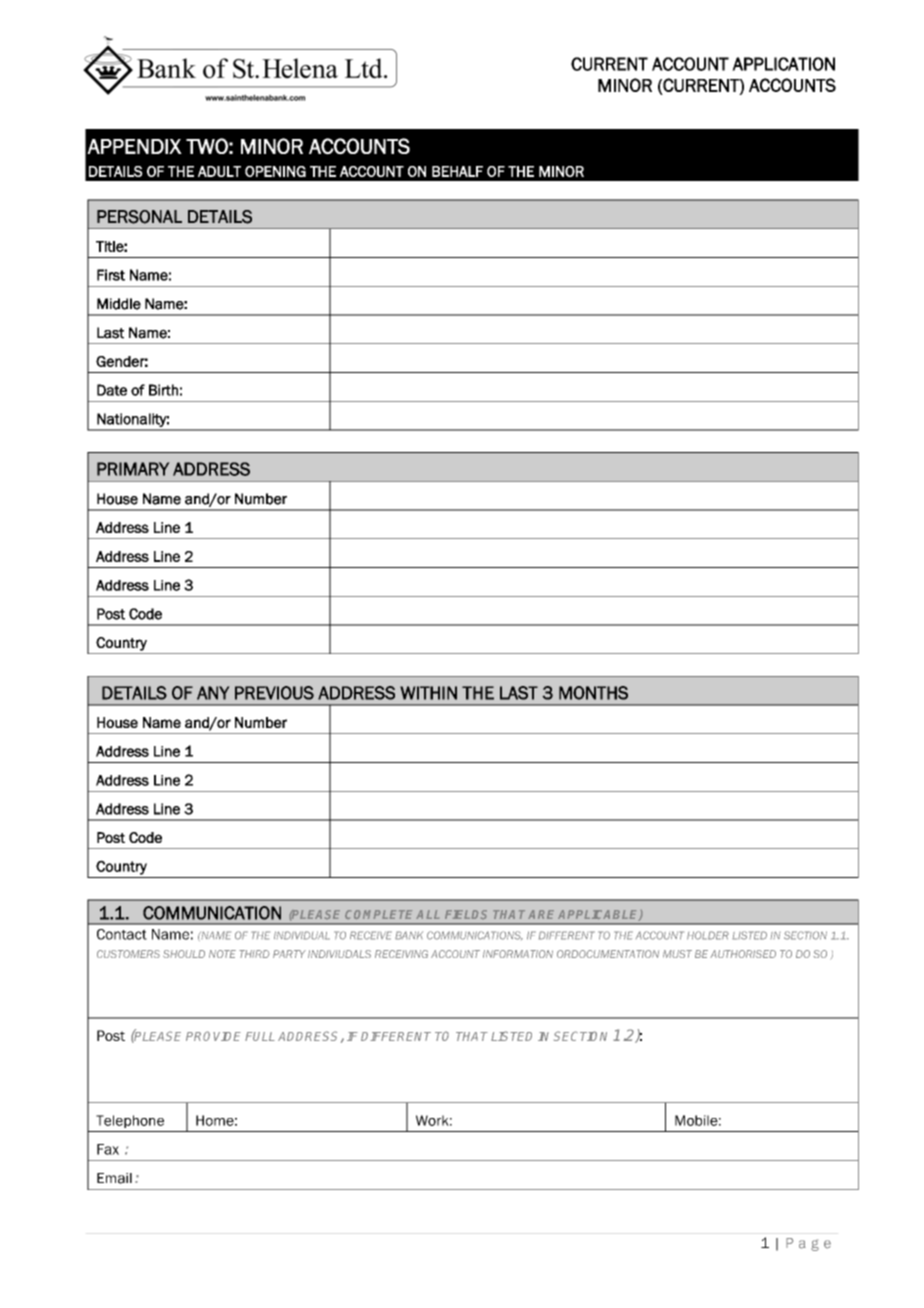  What do you see at coordinates (134, 146) in the image?
I see `APPENDIX` at bounding box center [134, 146].
